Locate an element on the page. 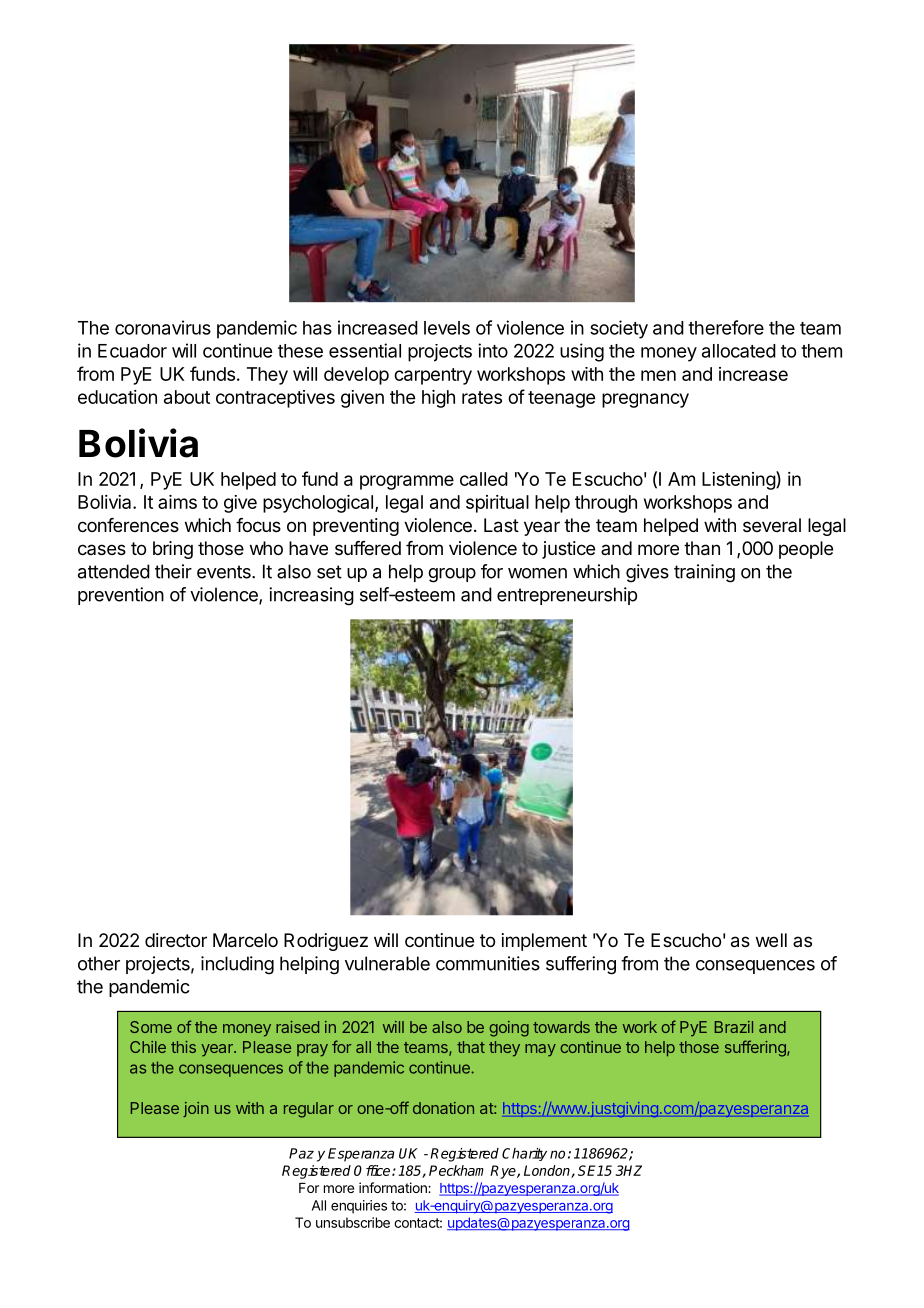  Rye is located at coordinates (504, 1172).
